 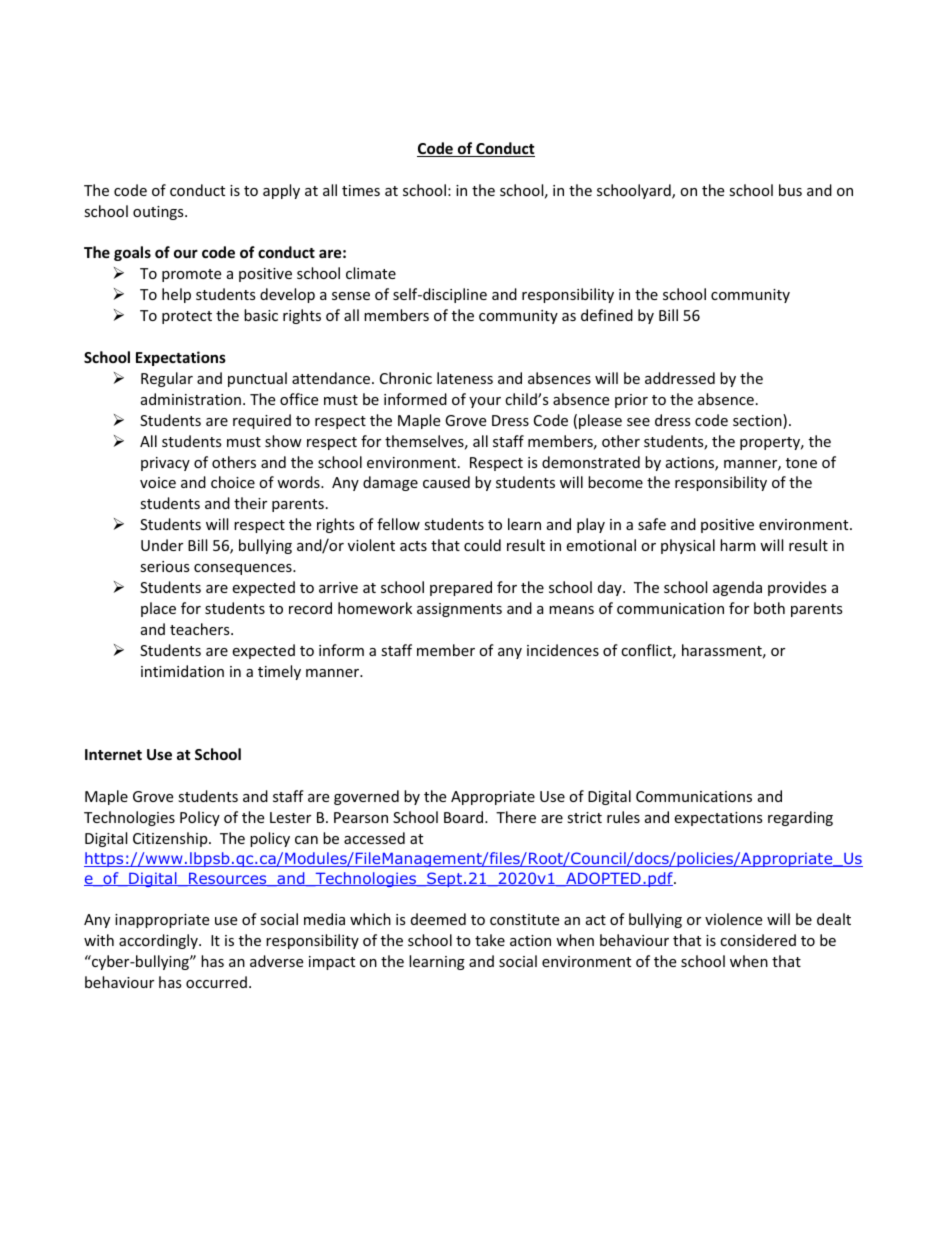 What do you see at coordinates (737, 588) in the screenshot?
I see `agenda` at bounding box center [737, 588].
